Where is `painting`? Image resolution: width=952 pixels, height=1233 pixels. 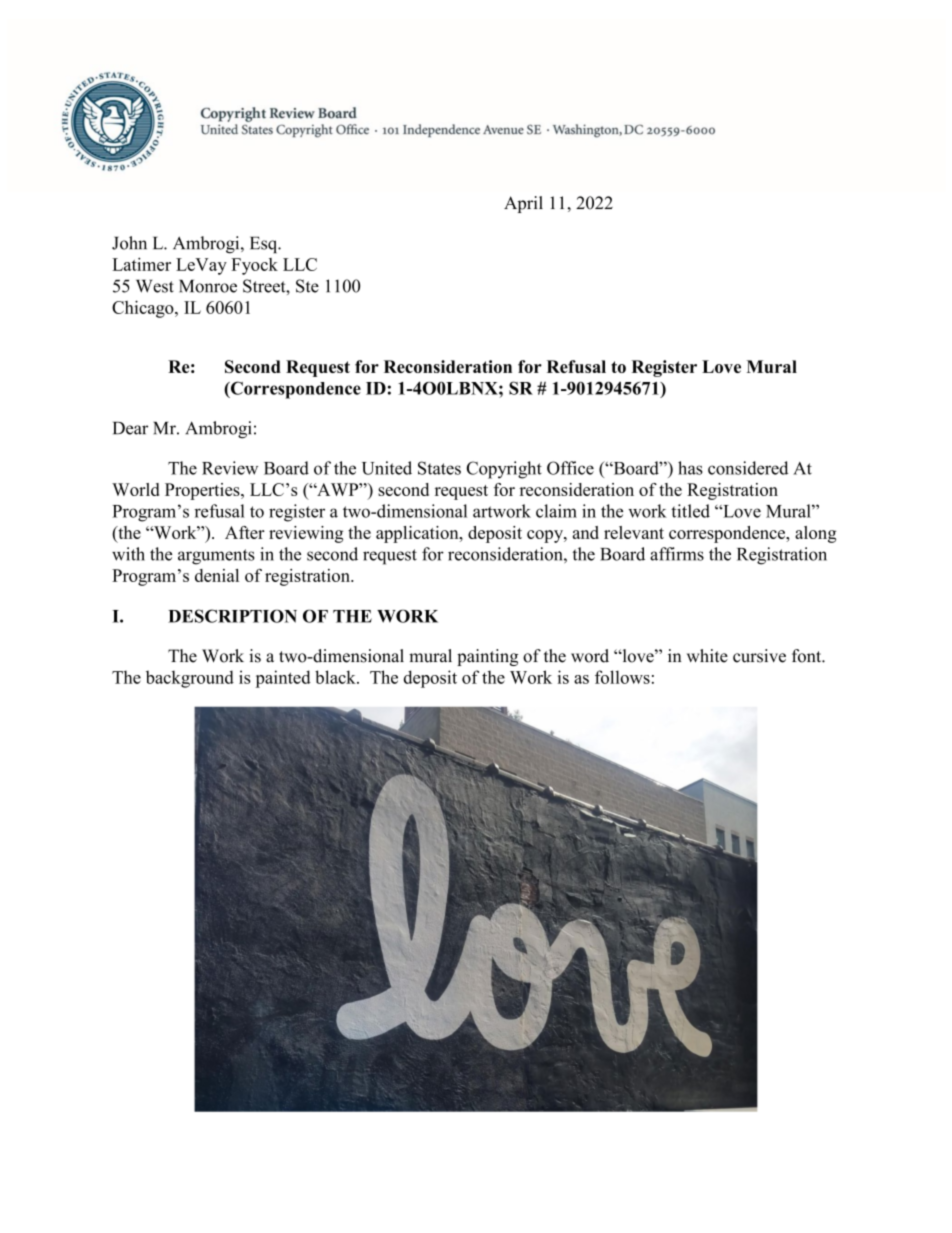
painting is located at coordinates (487, 657).
